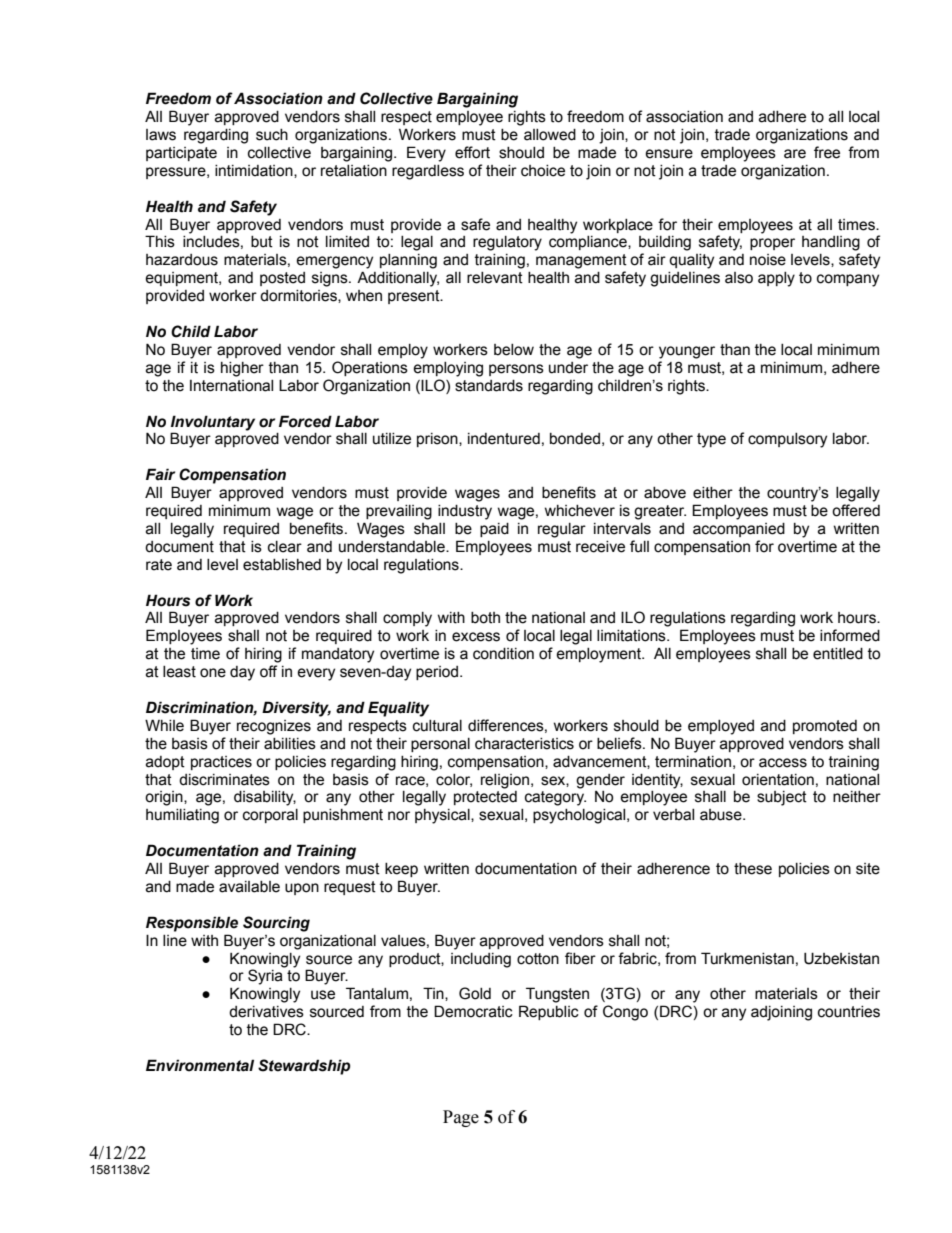 This screenshot has height=1233, width=952. I want to click on intimidation, so click(255, 171).
